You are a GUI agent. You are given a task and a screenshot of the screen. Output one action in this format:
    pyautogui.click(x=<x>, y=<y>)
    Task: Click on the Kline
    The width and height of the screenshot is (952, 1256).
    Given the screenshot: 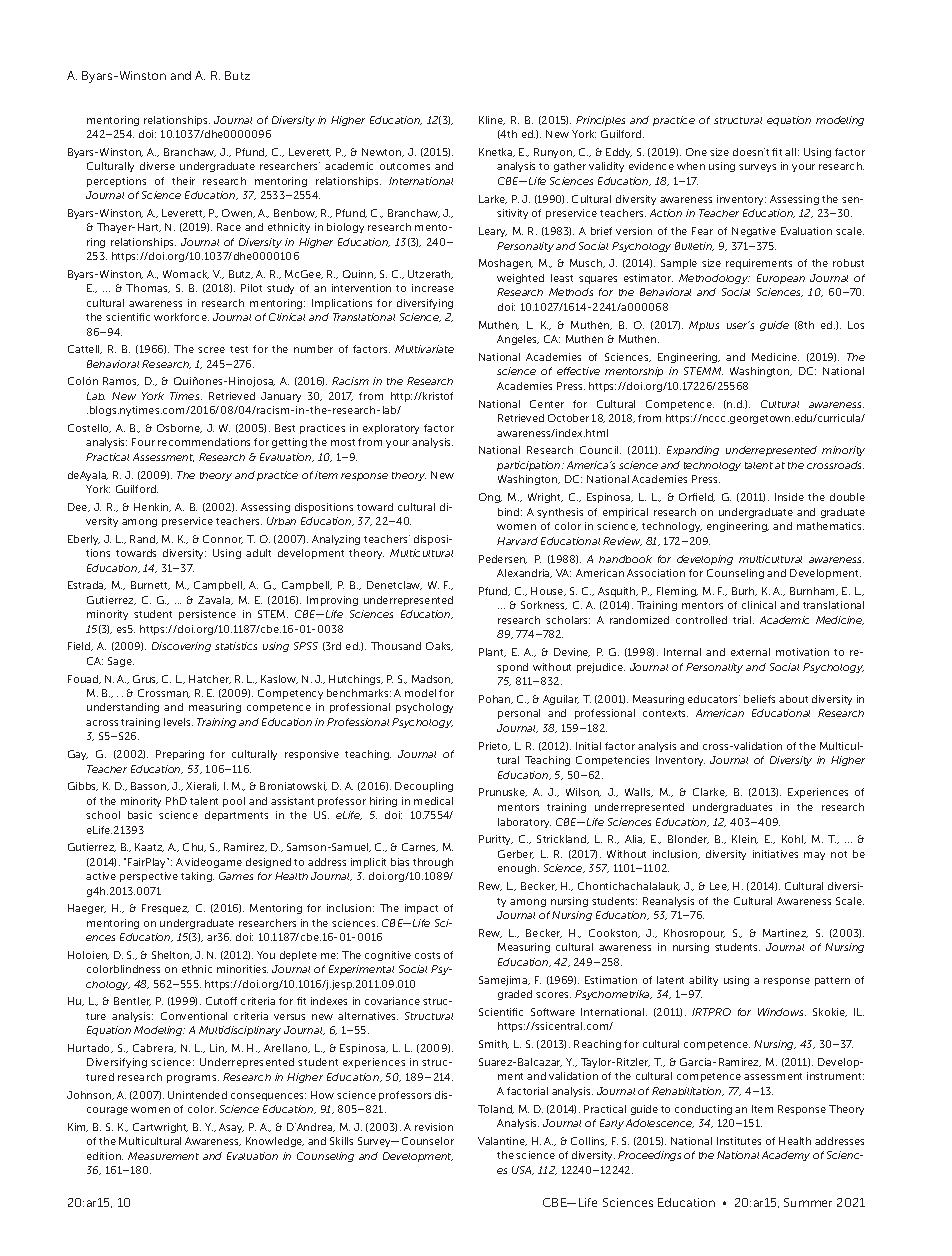 What is the action you would take?
    pyautogui.click(x=492, y=120)
